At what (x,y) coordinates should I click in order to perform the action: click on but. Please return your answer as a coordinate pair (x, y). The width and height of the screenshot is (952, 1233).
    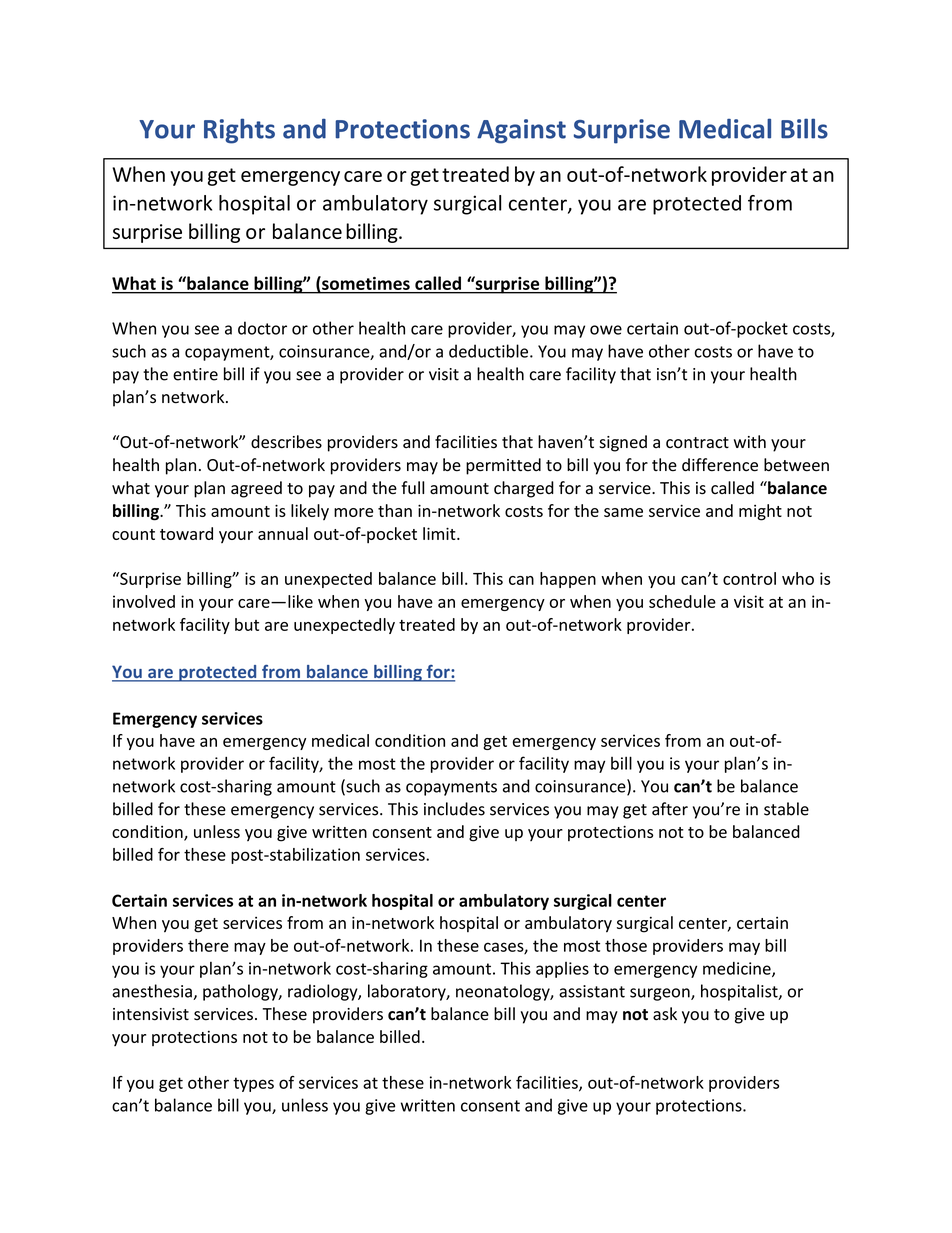
    Looking at the image, I should click on (247, 624).
